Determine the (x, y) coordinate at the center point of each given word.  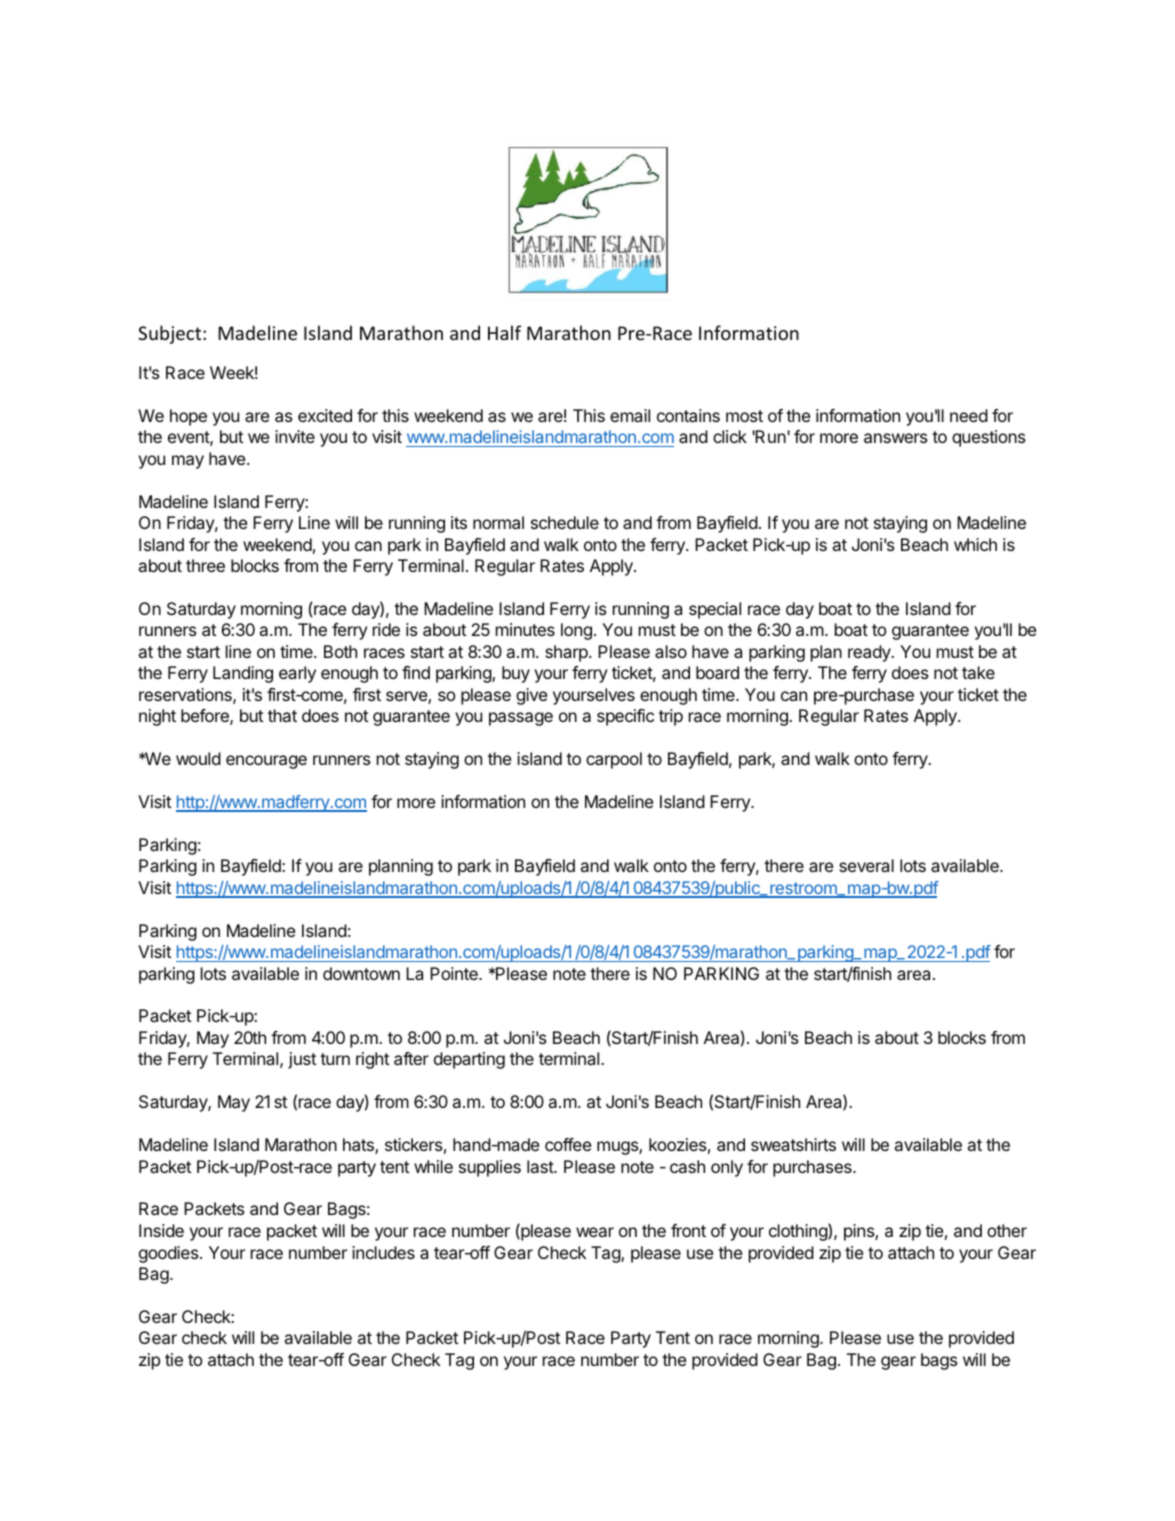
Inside (161, 1230)
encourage (266, 762)
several (866, 865)
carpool (614, 760)
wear (595, 1232)
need (969, 415)
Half (504, 332)
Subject (171, 334)
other (1007, 1230)
